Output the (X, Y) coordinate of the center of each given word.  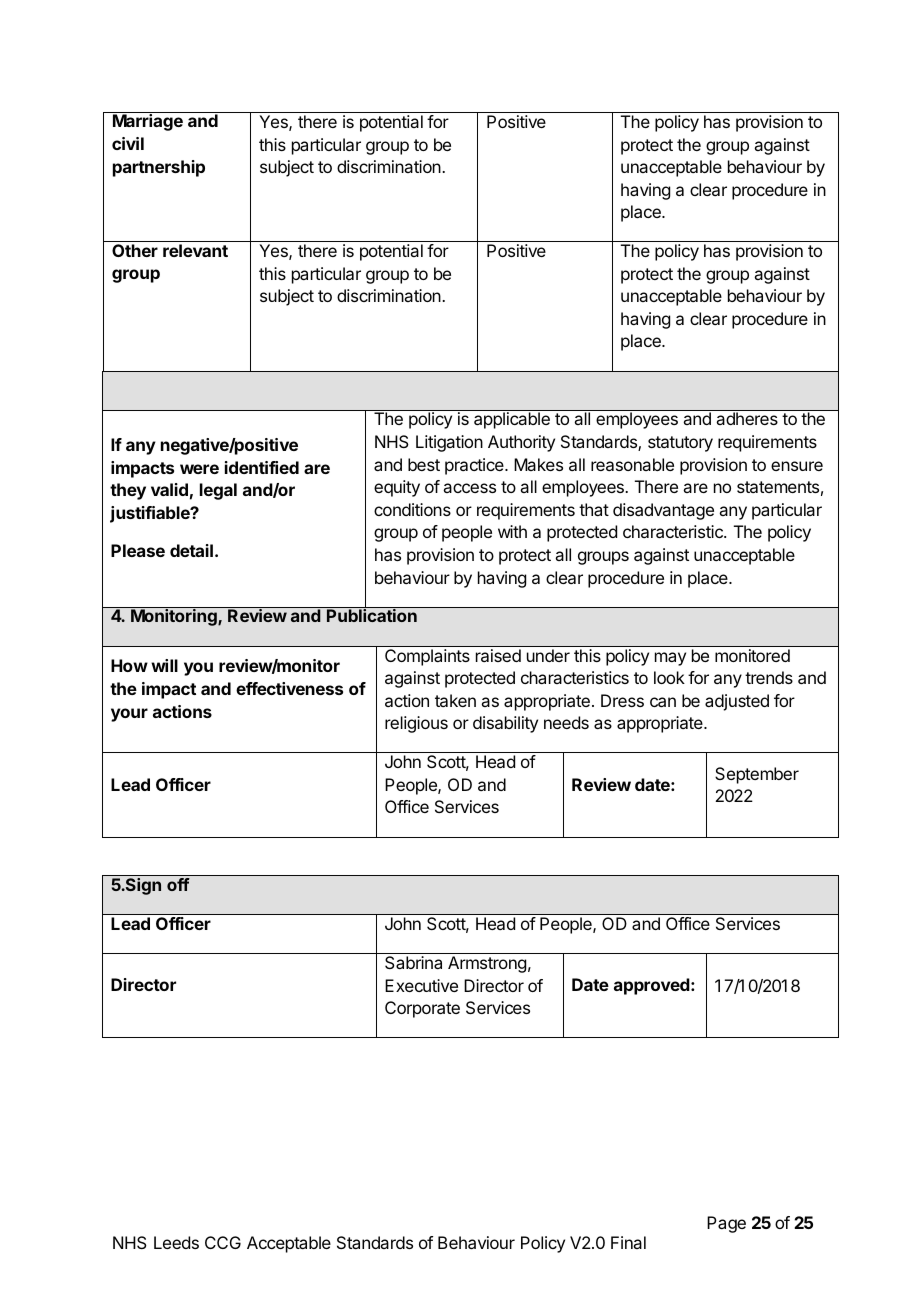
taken (455, 700)
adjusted (737, 702)
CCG (223, 1242)
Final (628, 1242)
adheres (747, 418)
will (164, 665)
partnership (159, 168)
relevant (195, 250)
